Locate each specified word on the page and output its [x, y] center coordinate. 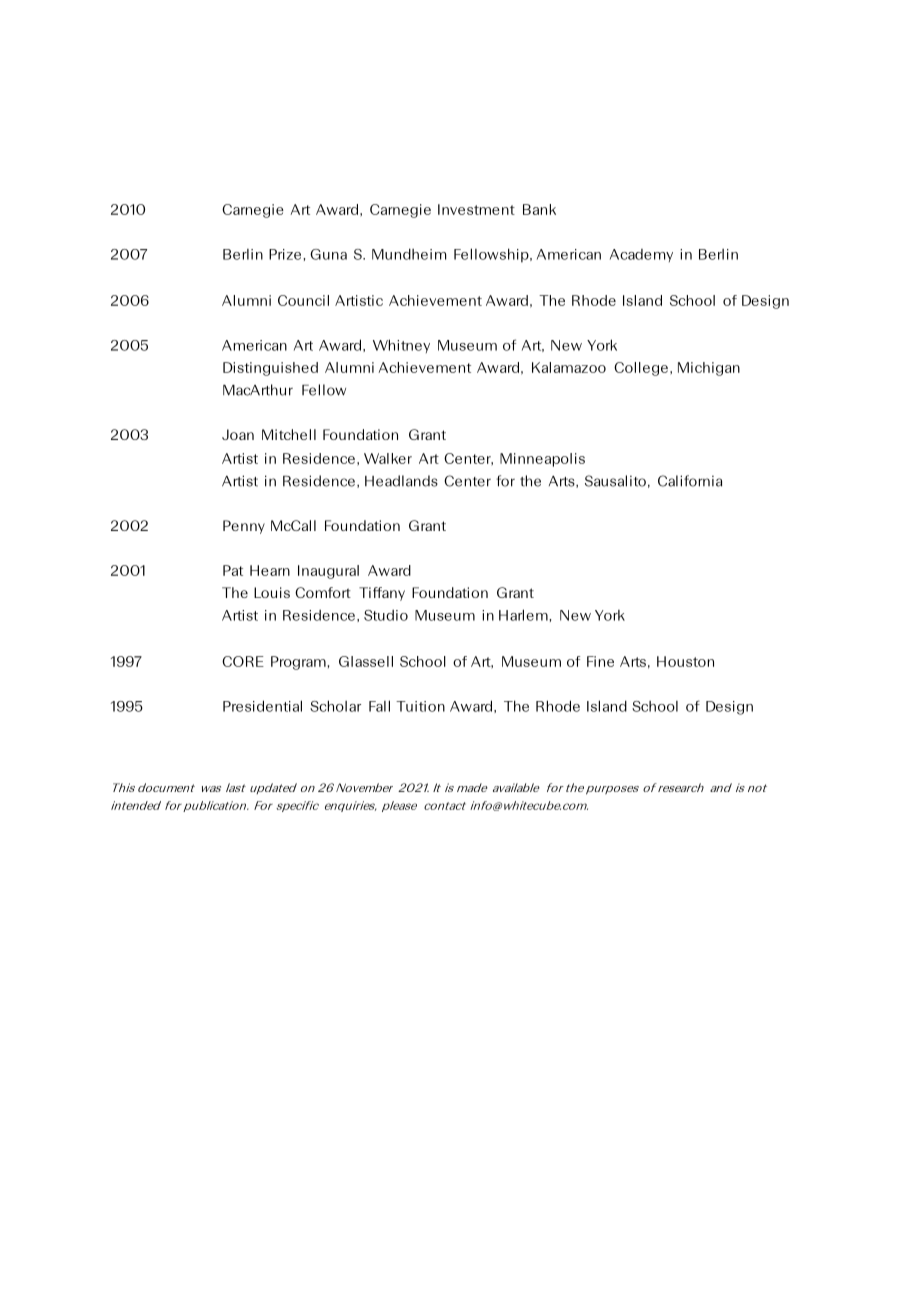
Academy [641, 255]
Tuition [420, 706]
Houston [685, 661]
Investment [476, 209]
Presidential [262, 706]
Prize [286, 254]
